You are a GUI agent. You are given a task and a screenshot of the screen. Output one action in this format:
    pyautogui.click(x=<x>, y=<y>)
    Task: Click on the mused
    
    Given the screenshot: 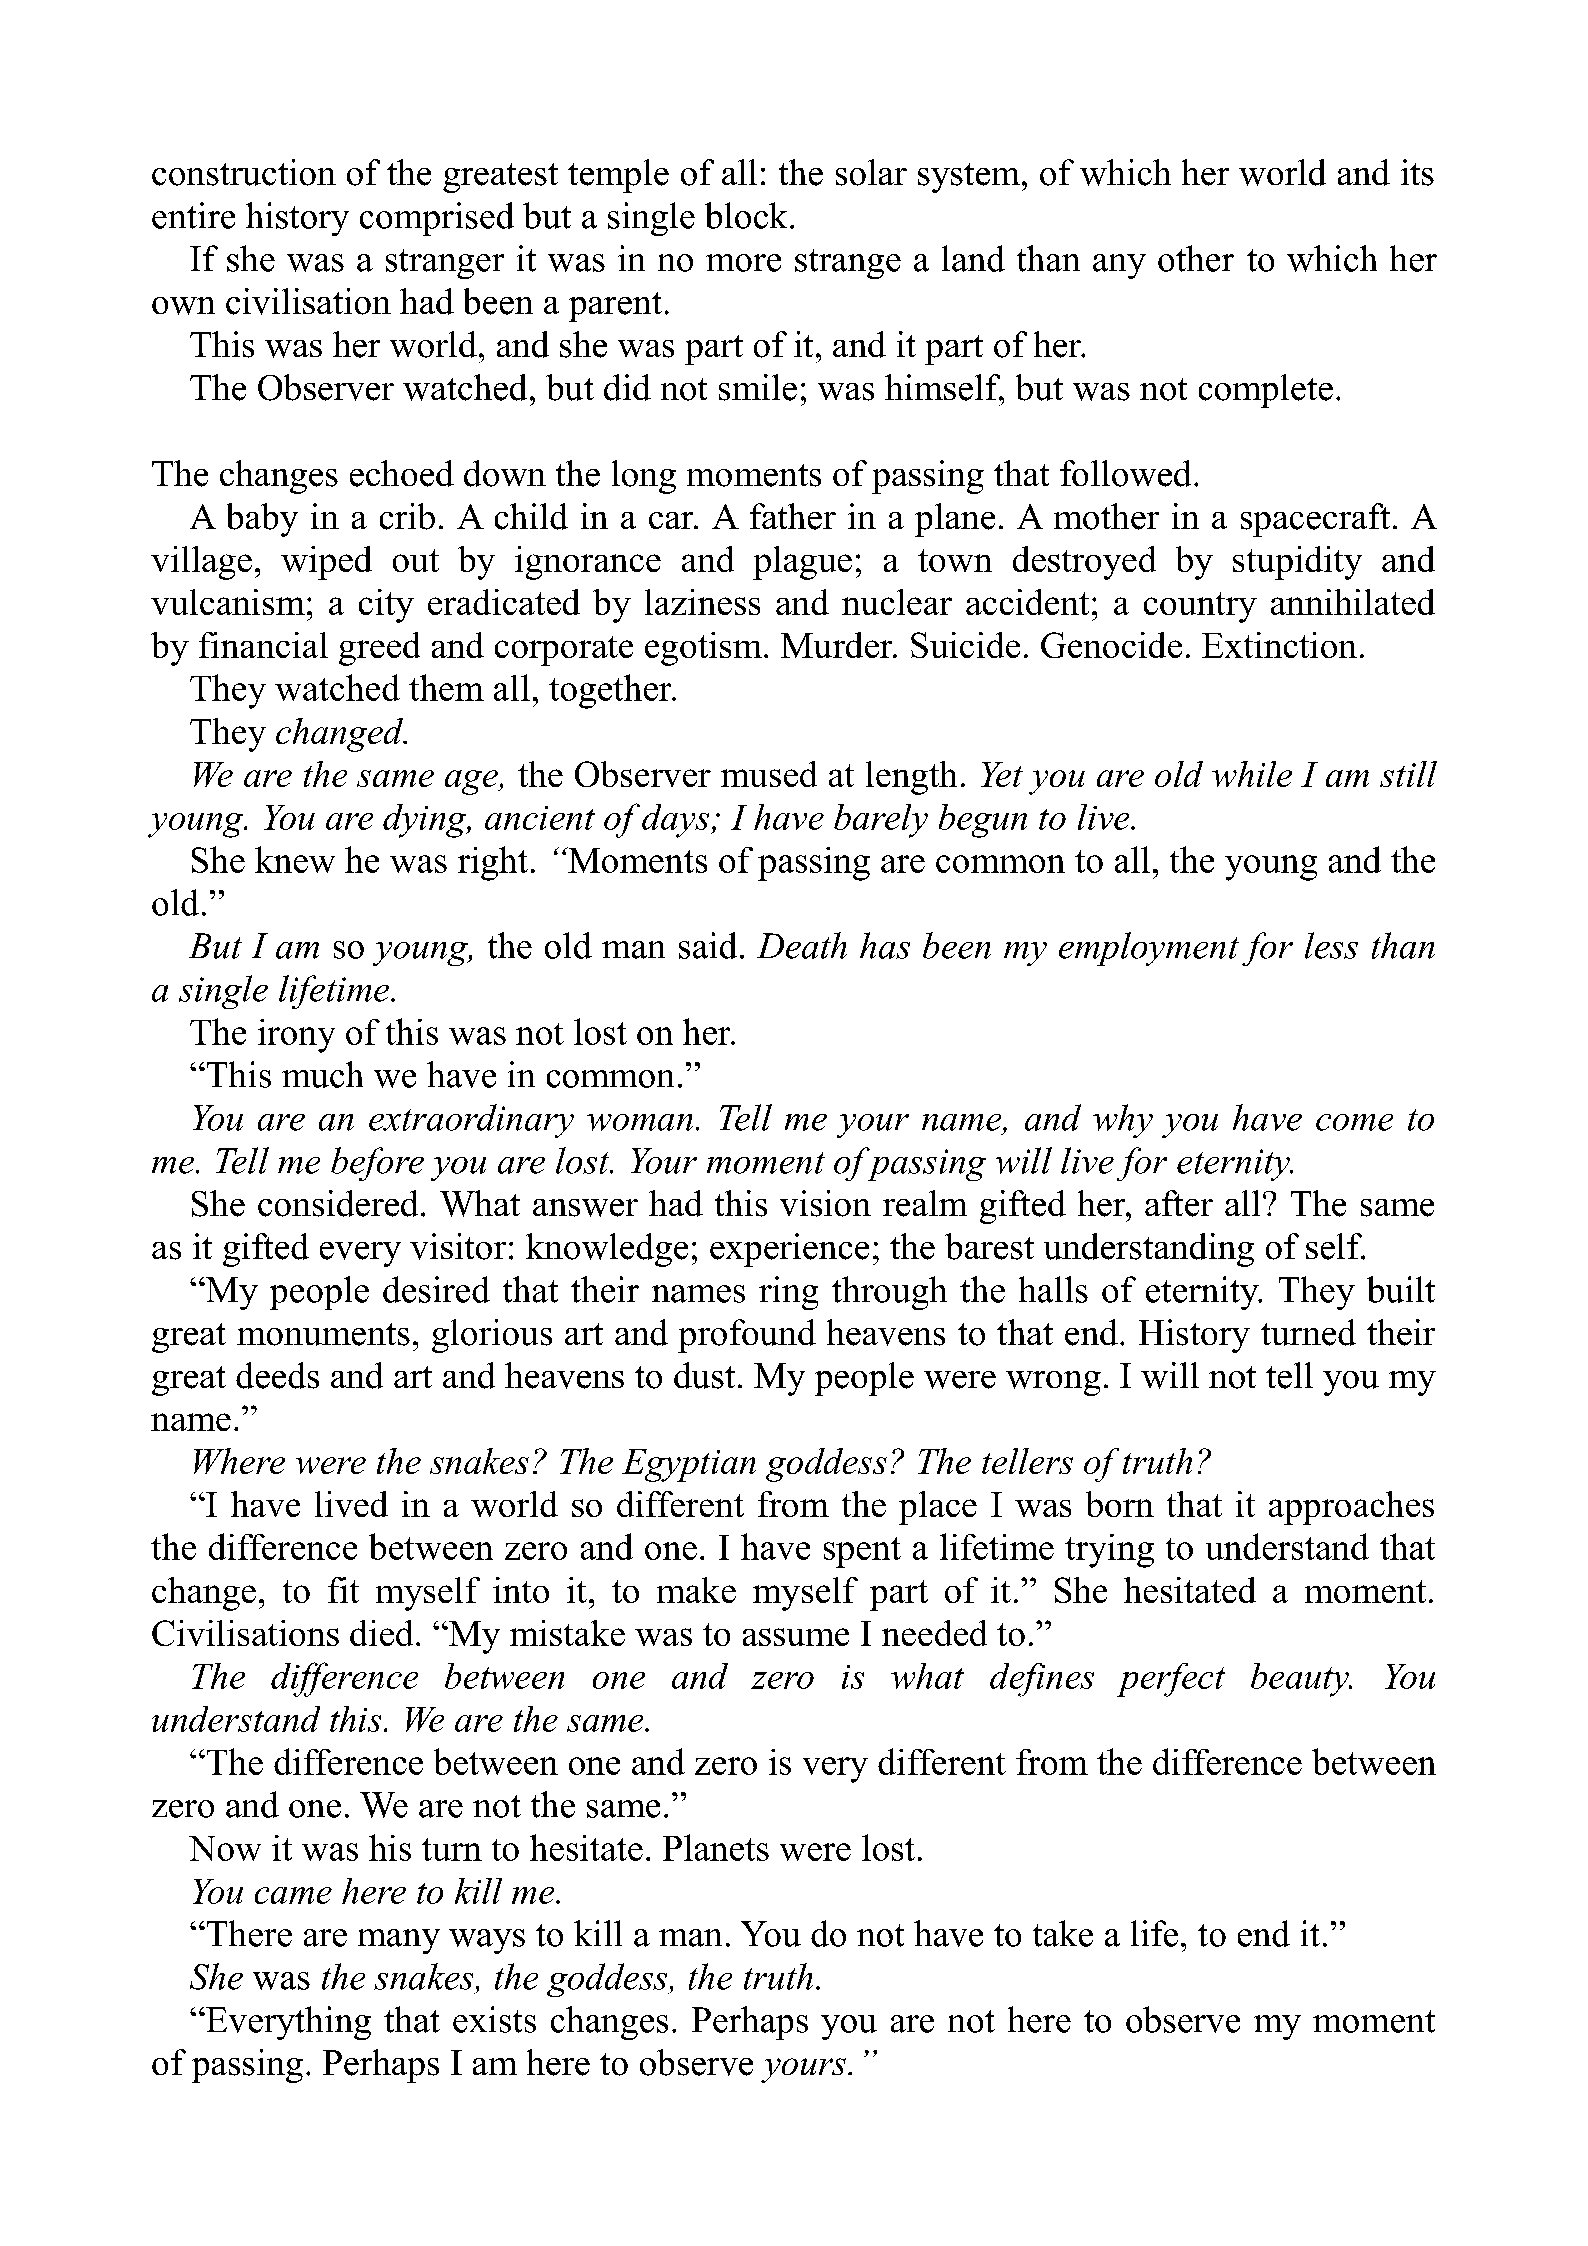 What is the action you would take?
    pyautogui.click(x=769, y=774)
